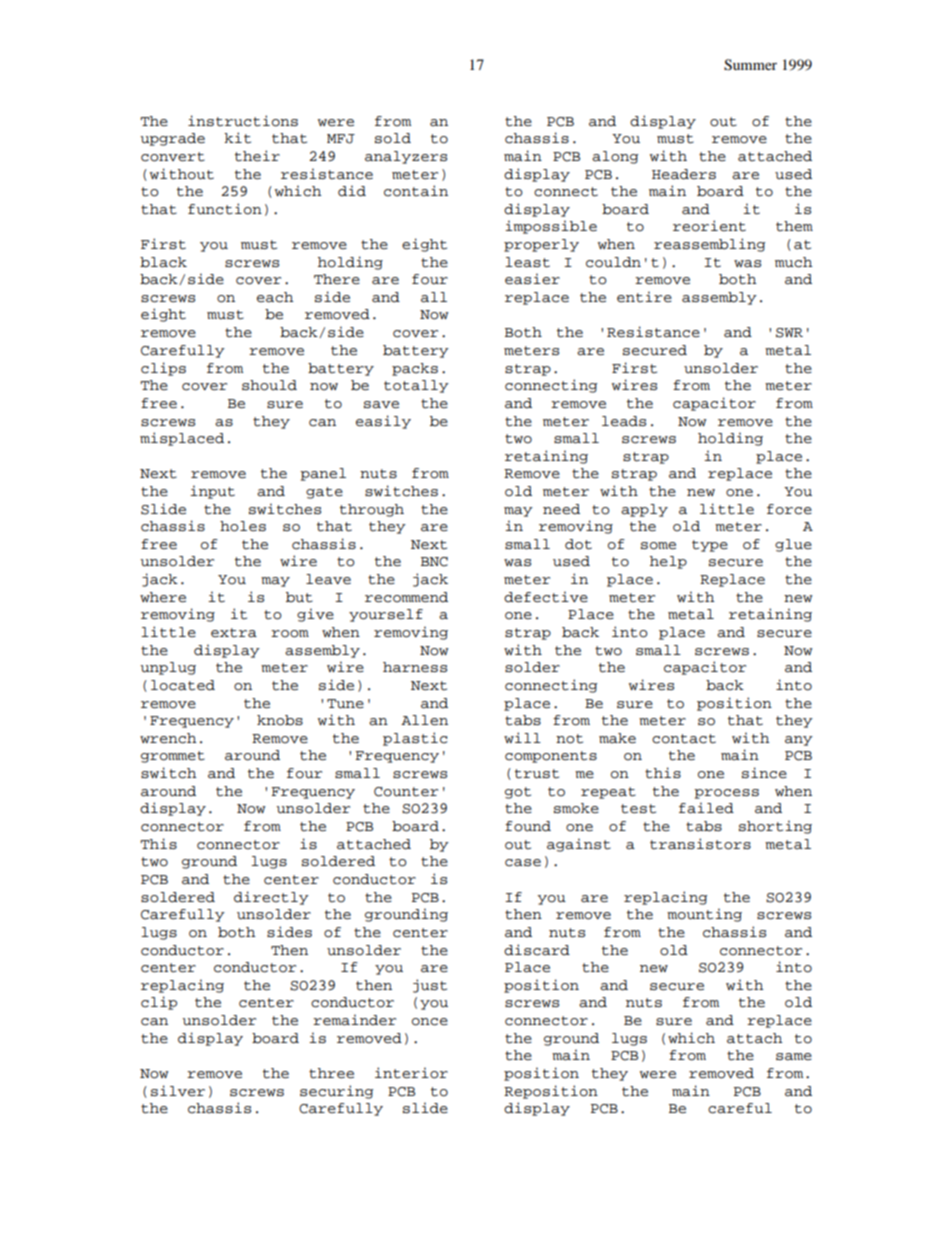  I want to click on should, so click(269, 385).
